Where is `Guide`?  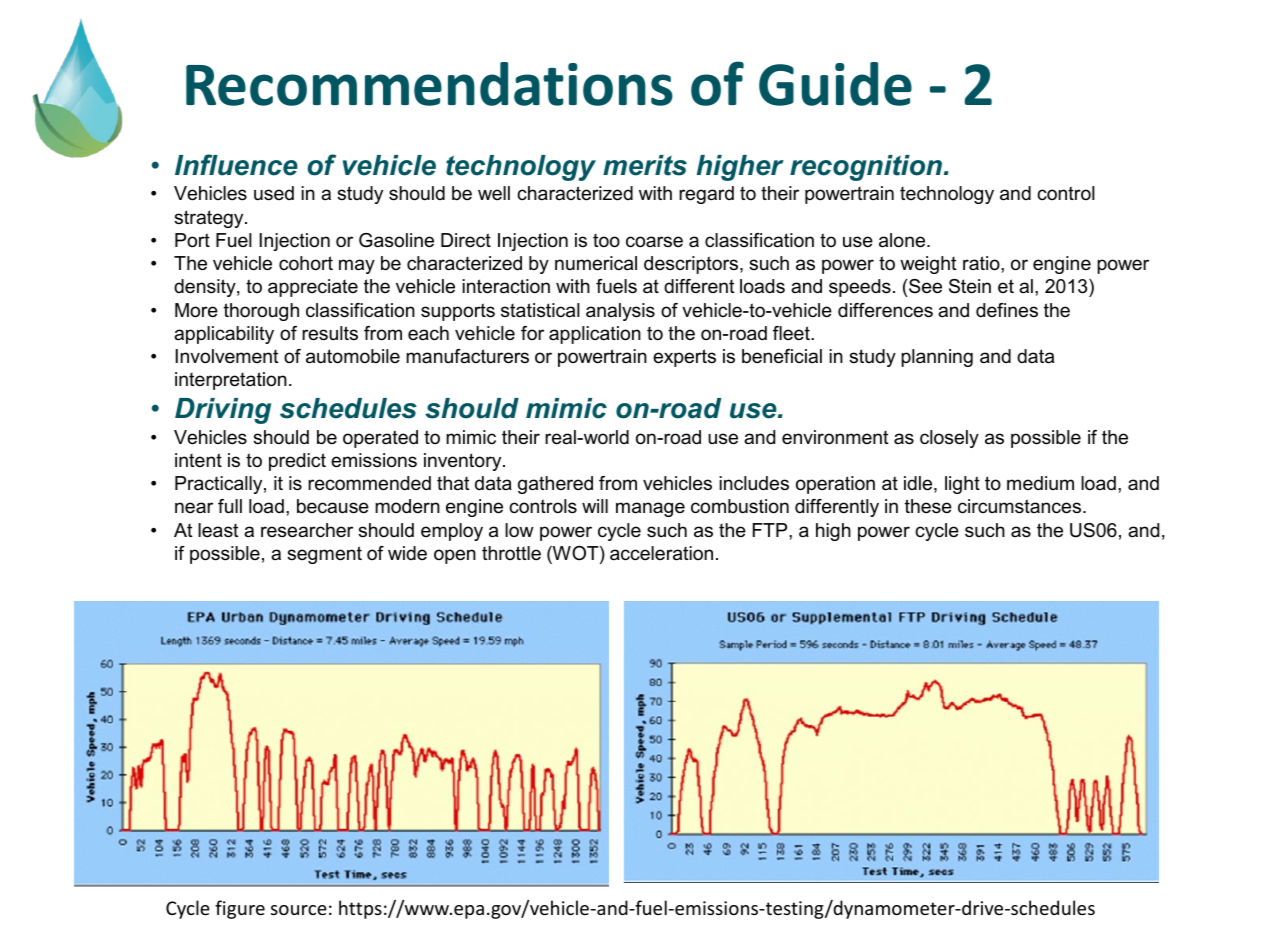 Guide is located at coordinates (835, 84).
